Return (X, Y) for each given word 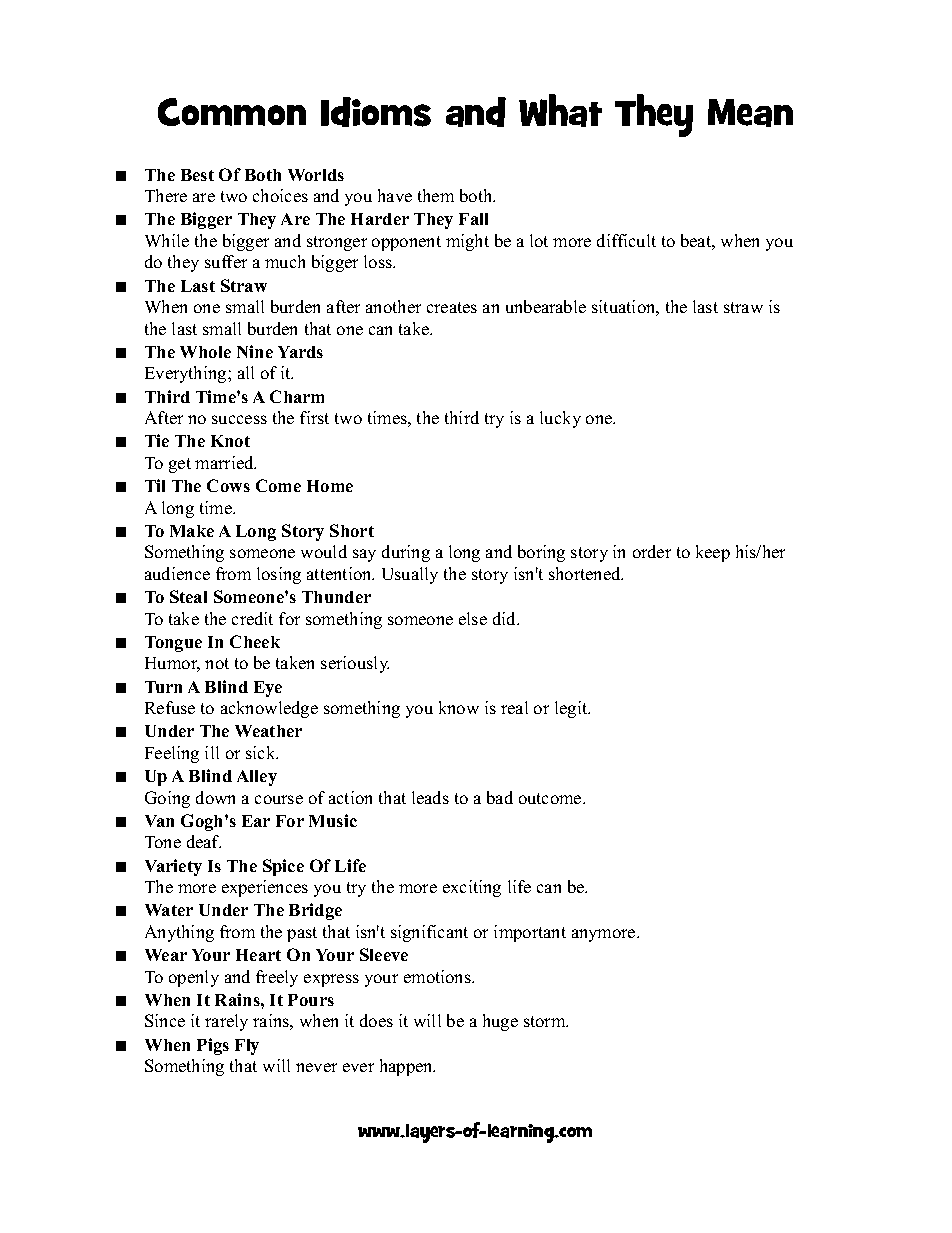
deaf (204, 841)
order (652, 551)
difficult (626, 240)
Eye (268, 689)
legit (572, 709)
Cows (228, 485)
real (514, 707)
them (436, 195)
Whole (205, 352)
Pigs (213, 1046)
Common (232, 112)
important (530, 933)
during (406, 553)
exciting (472, 888)
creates (452, 307)
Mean (750, 113)
